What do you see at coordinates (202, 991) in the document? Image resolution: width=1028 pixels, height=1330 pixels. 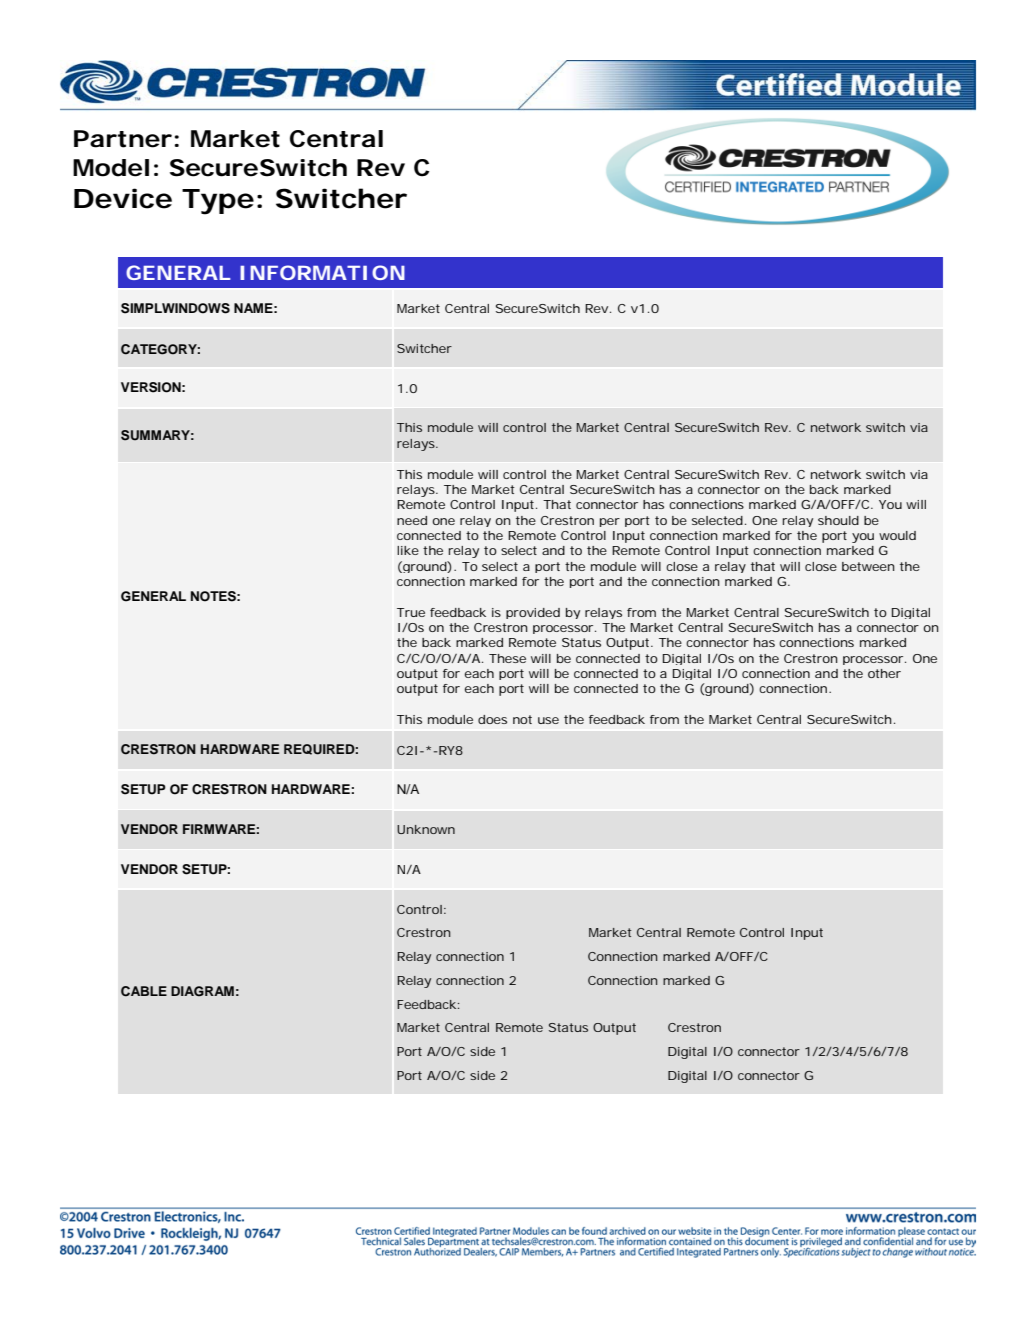 I see `DIAGRAM` at bounding box center [202, 991].
